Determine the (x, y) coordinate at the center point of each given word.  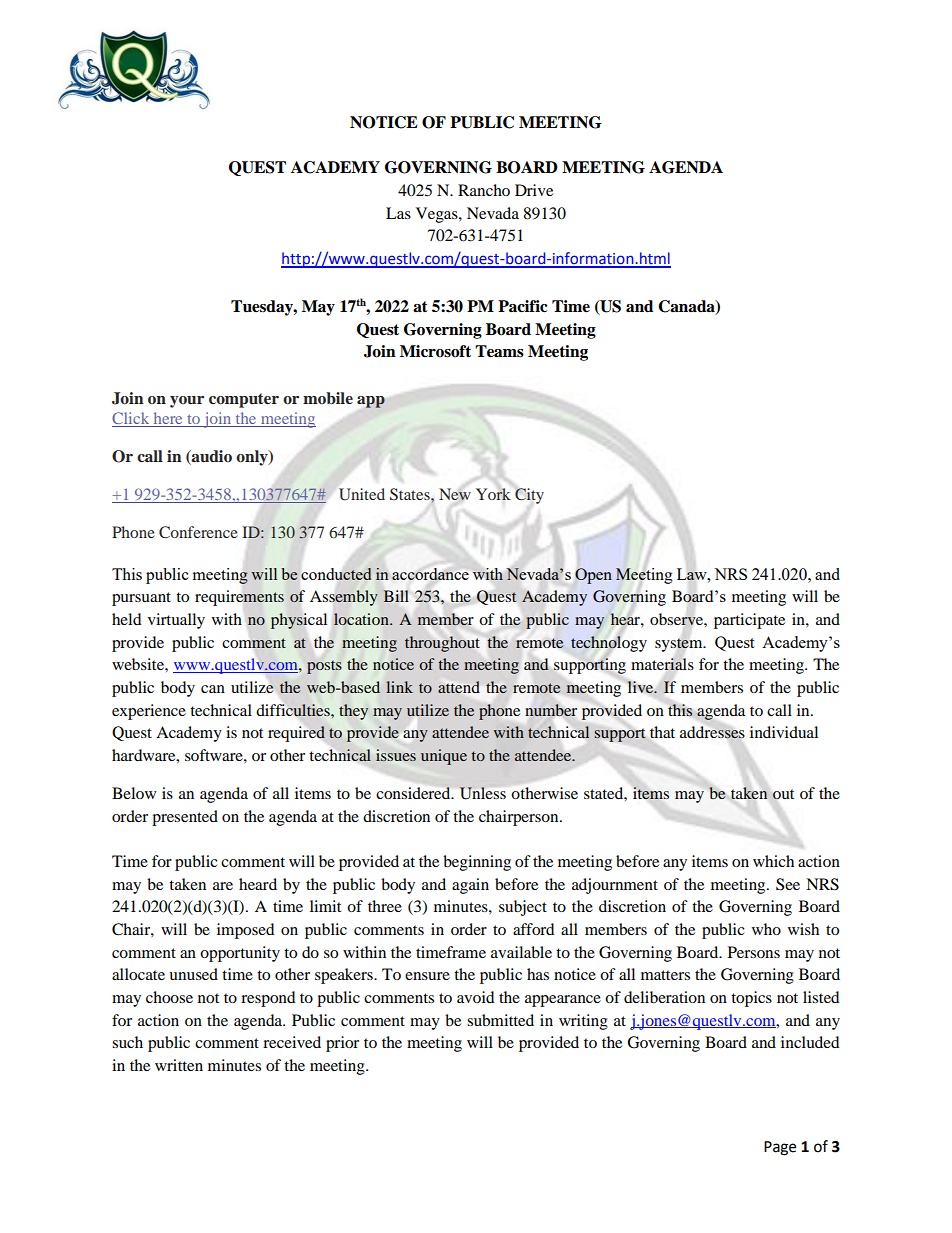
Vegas (438, 215)
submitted (500, 1020)
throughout (442, 644)
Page (780, 1148)
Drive (534, 190)
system (680, 645)
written (179, 1065)
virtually (176, 621)
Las (398, 213)
